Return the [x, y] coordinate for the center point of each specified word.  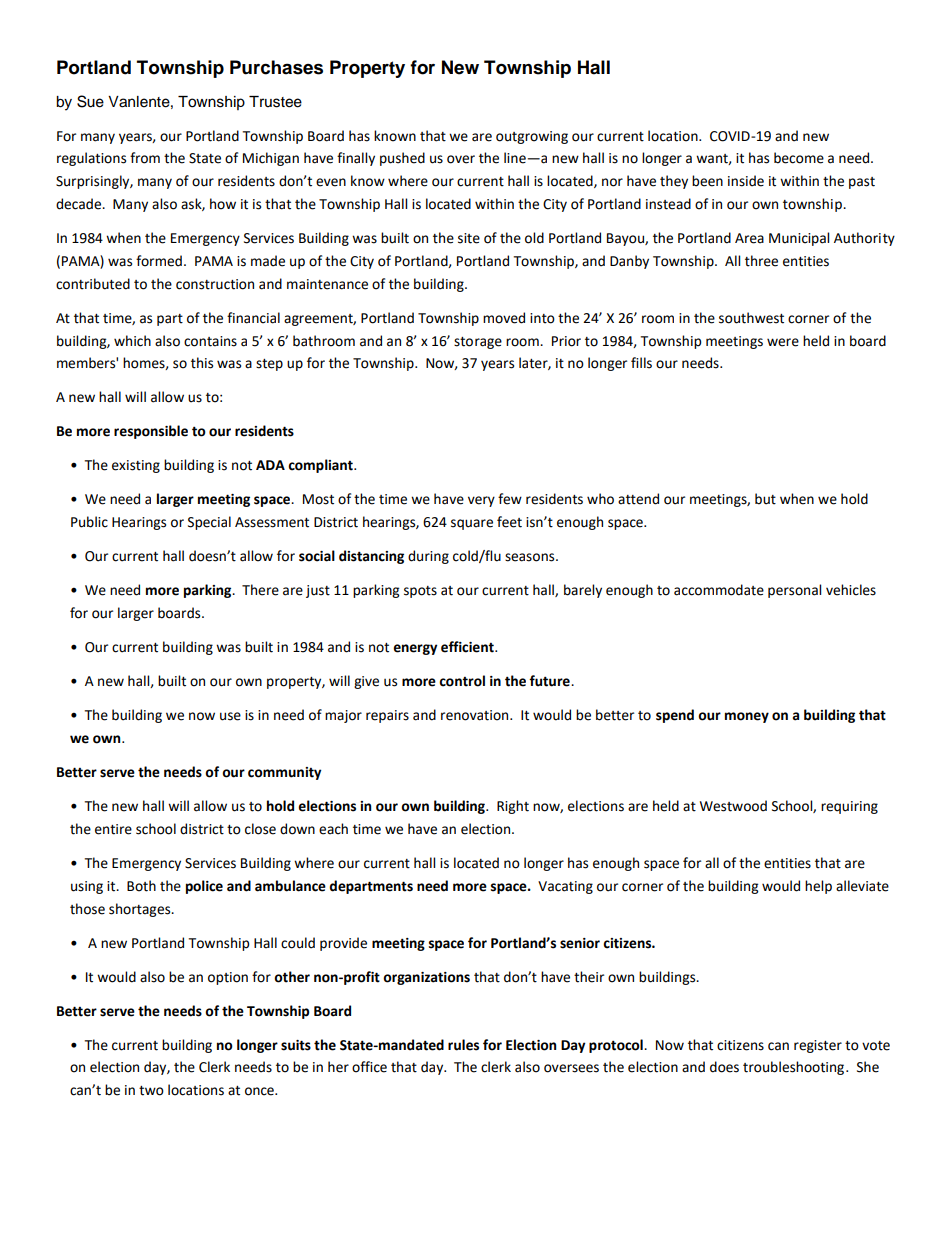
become [799, 158]
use [230, 716]
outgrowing [532, 137]
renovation [476, 715]
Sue [90, 101]
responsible [151, 432]
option [228, 978]
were [783, 342]
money [747, 717]
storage [478, 343]
